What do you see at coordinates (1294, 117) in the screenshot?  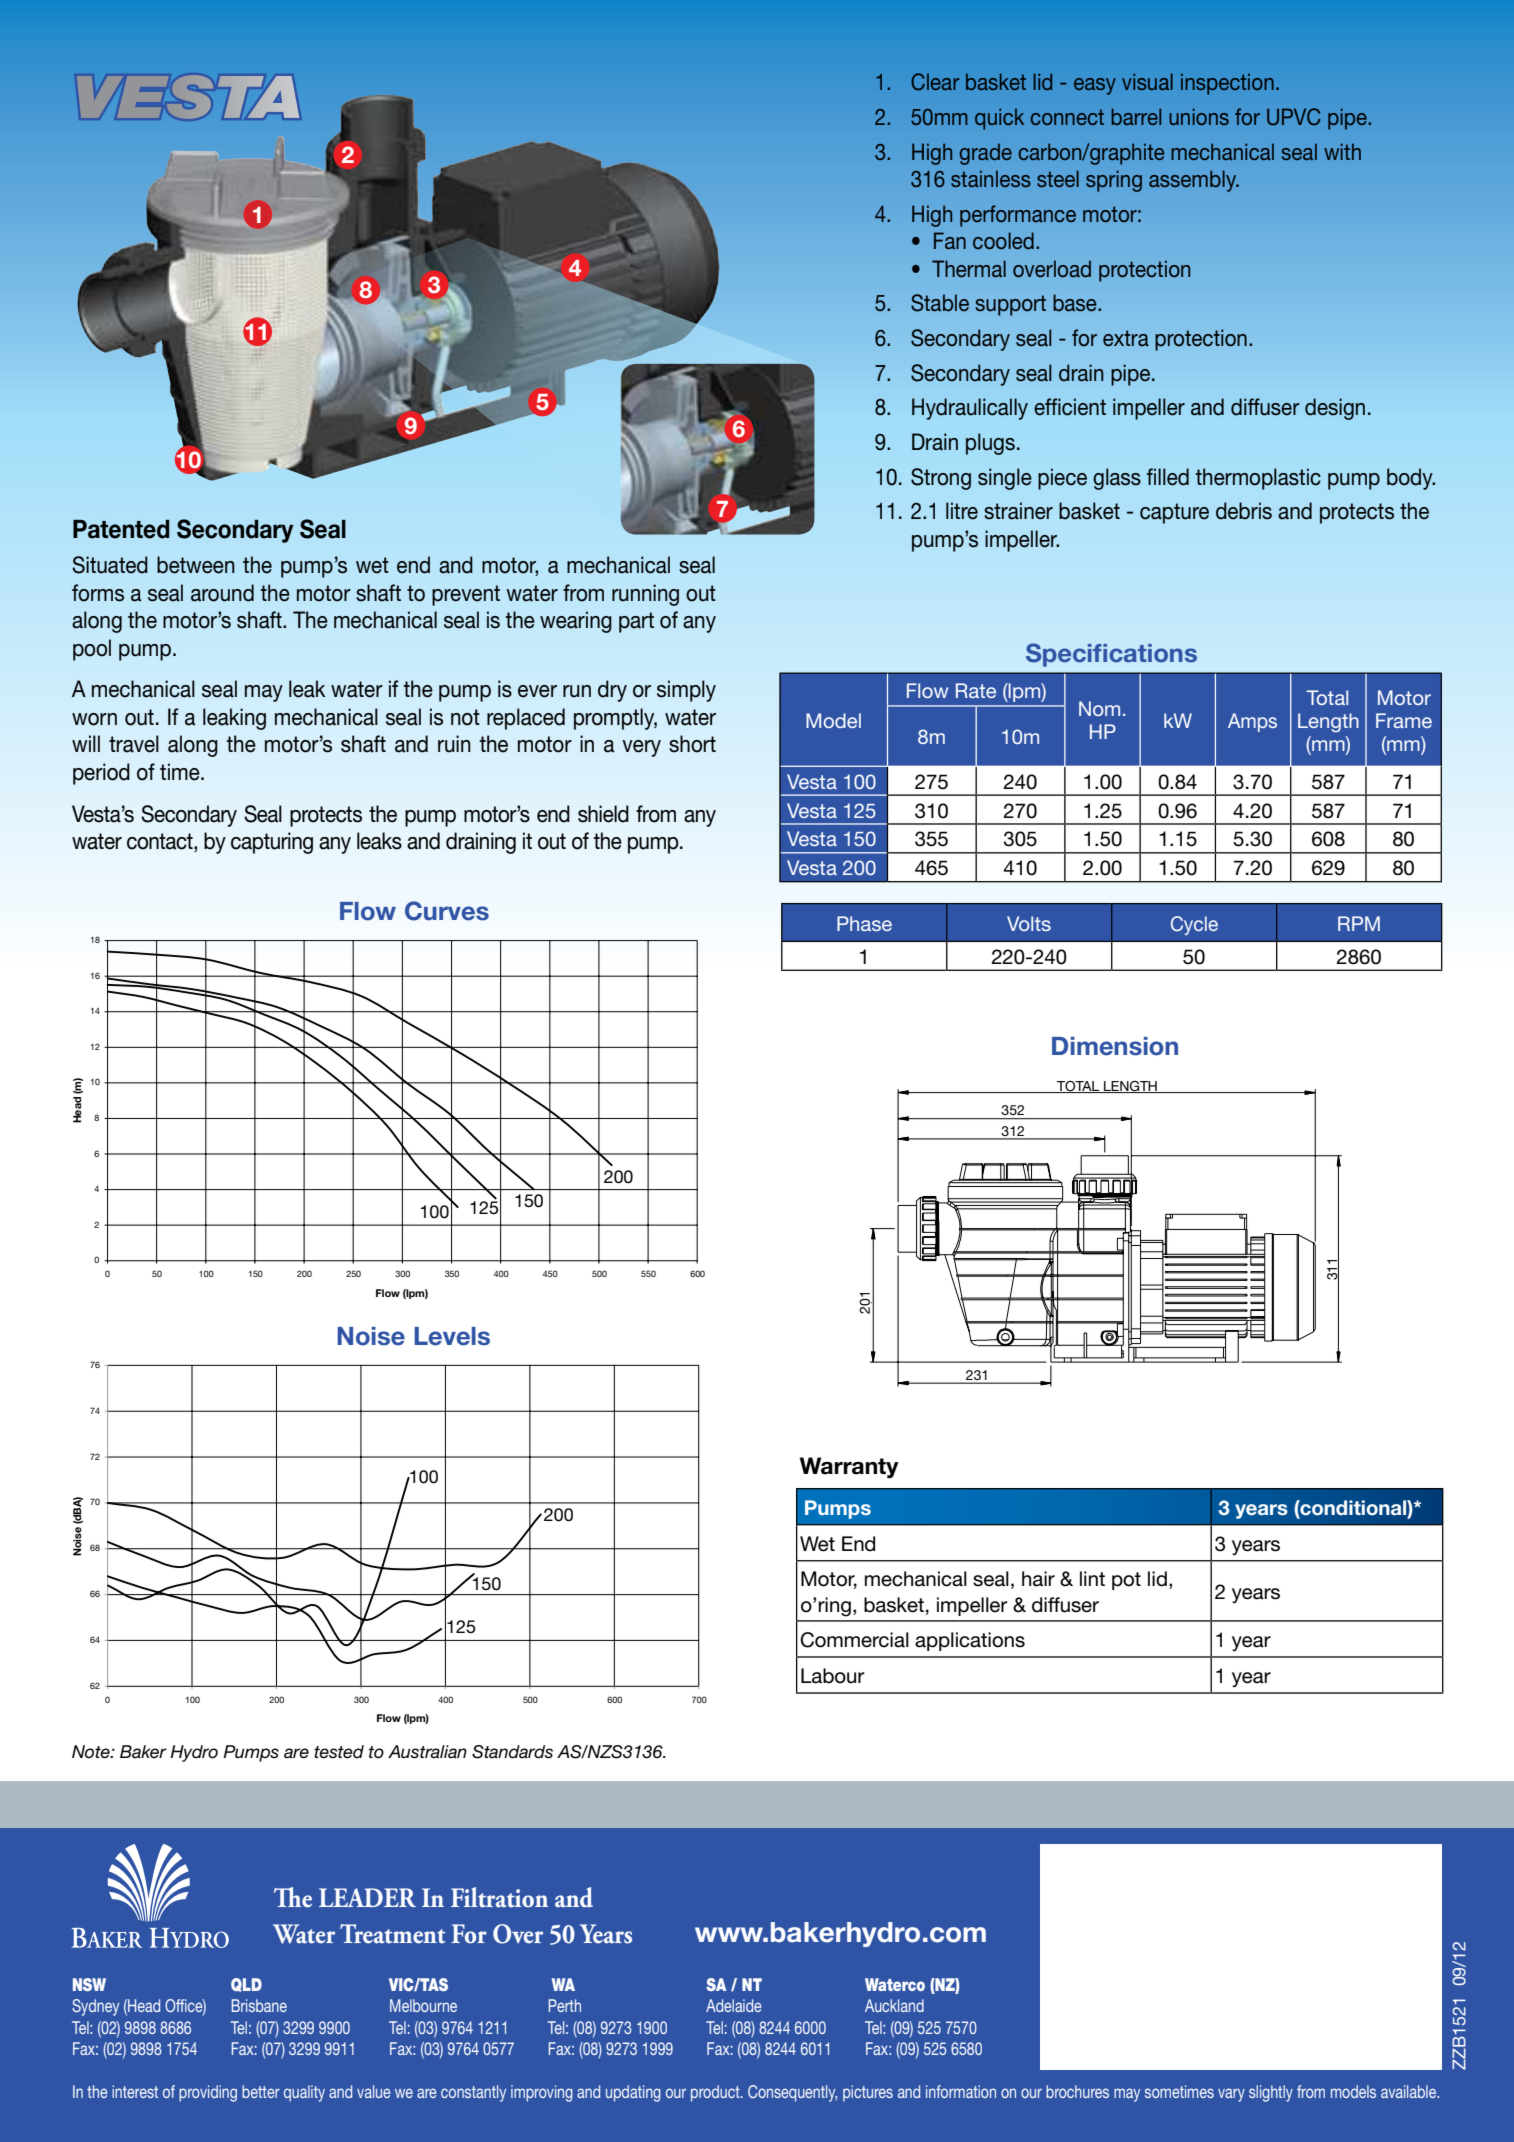 I see `UPVC` at bounding box center [1294, 117].
